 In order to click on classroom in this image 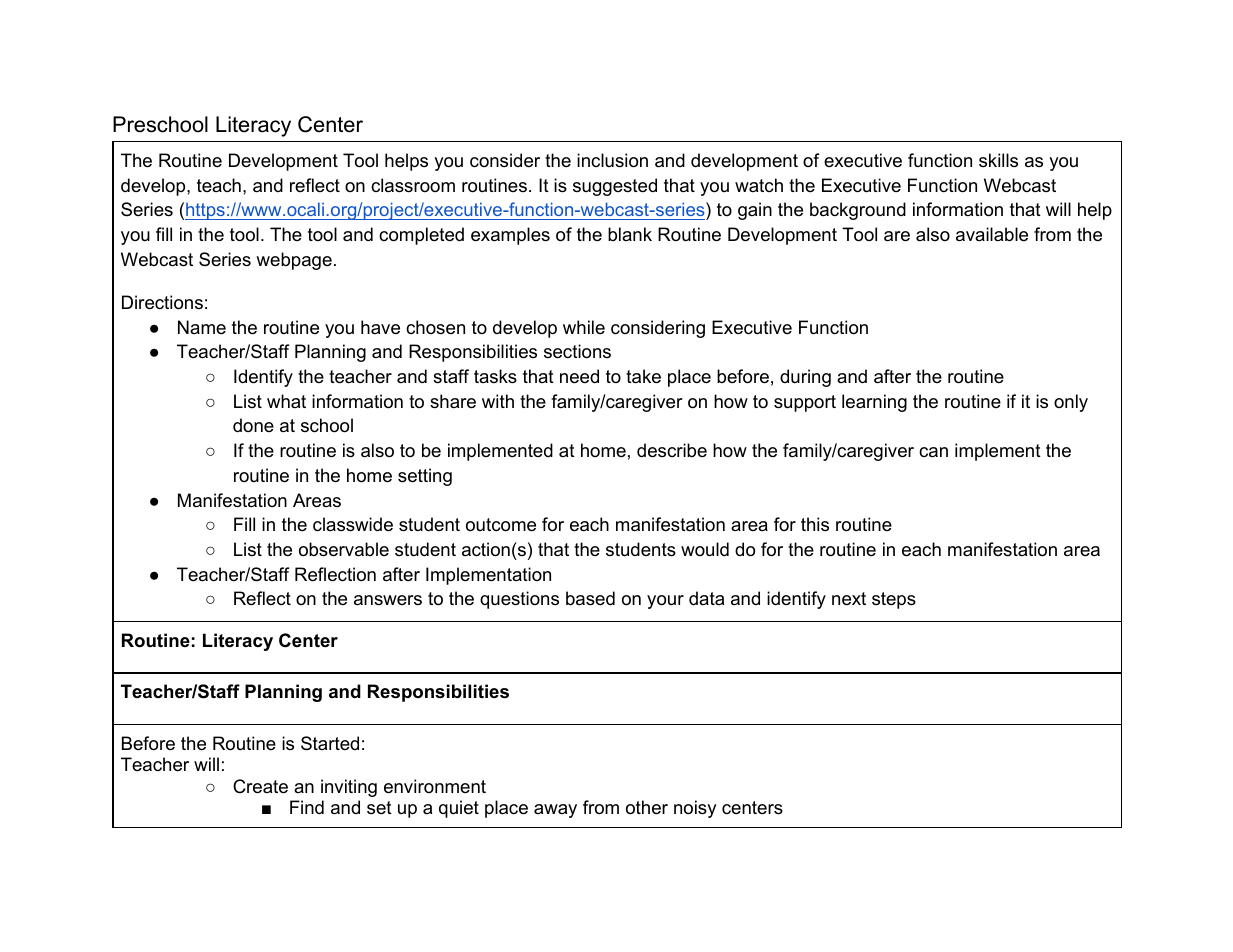, I will do `click(413, 185)`.
